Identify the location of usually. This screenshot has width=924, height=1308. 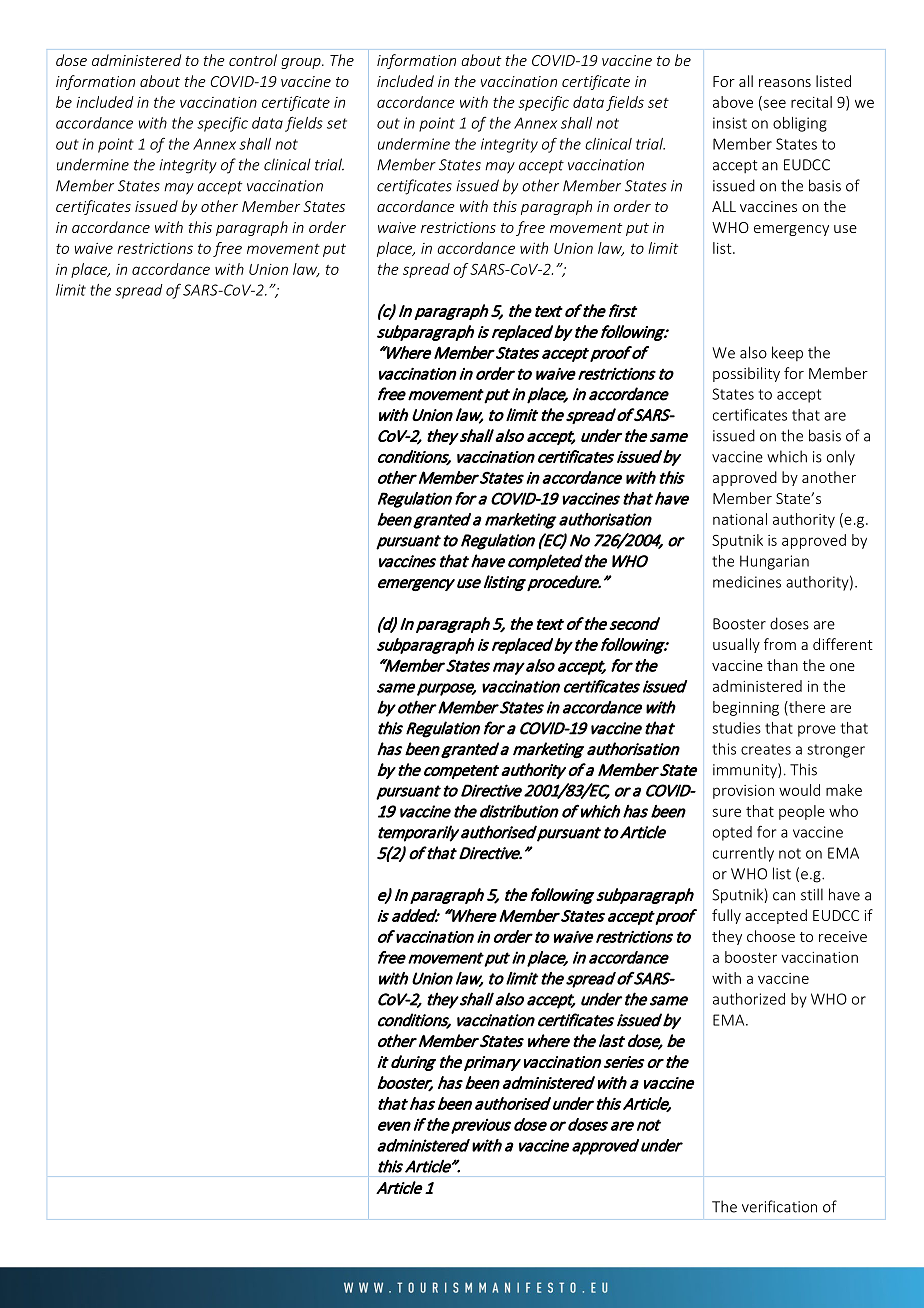
(736, 645).
